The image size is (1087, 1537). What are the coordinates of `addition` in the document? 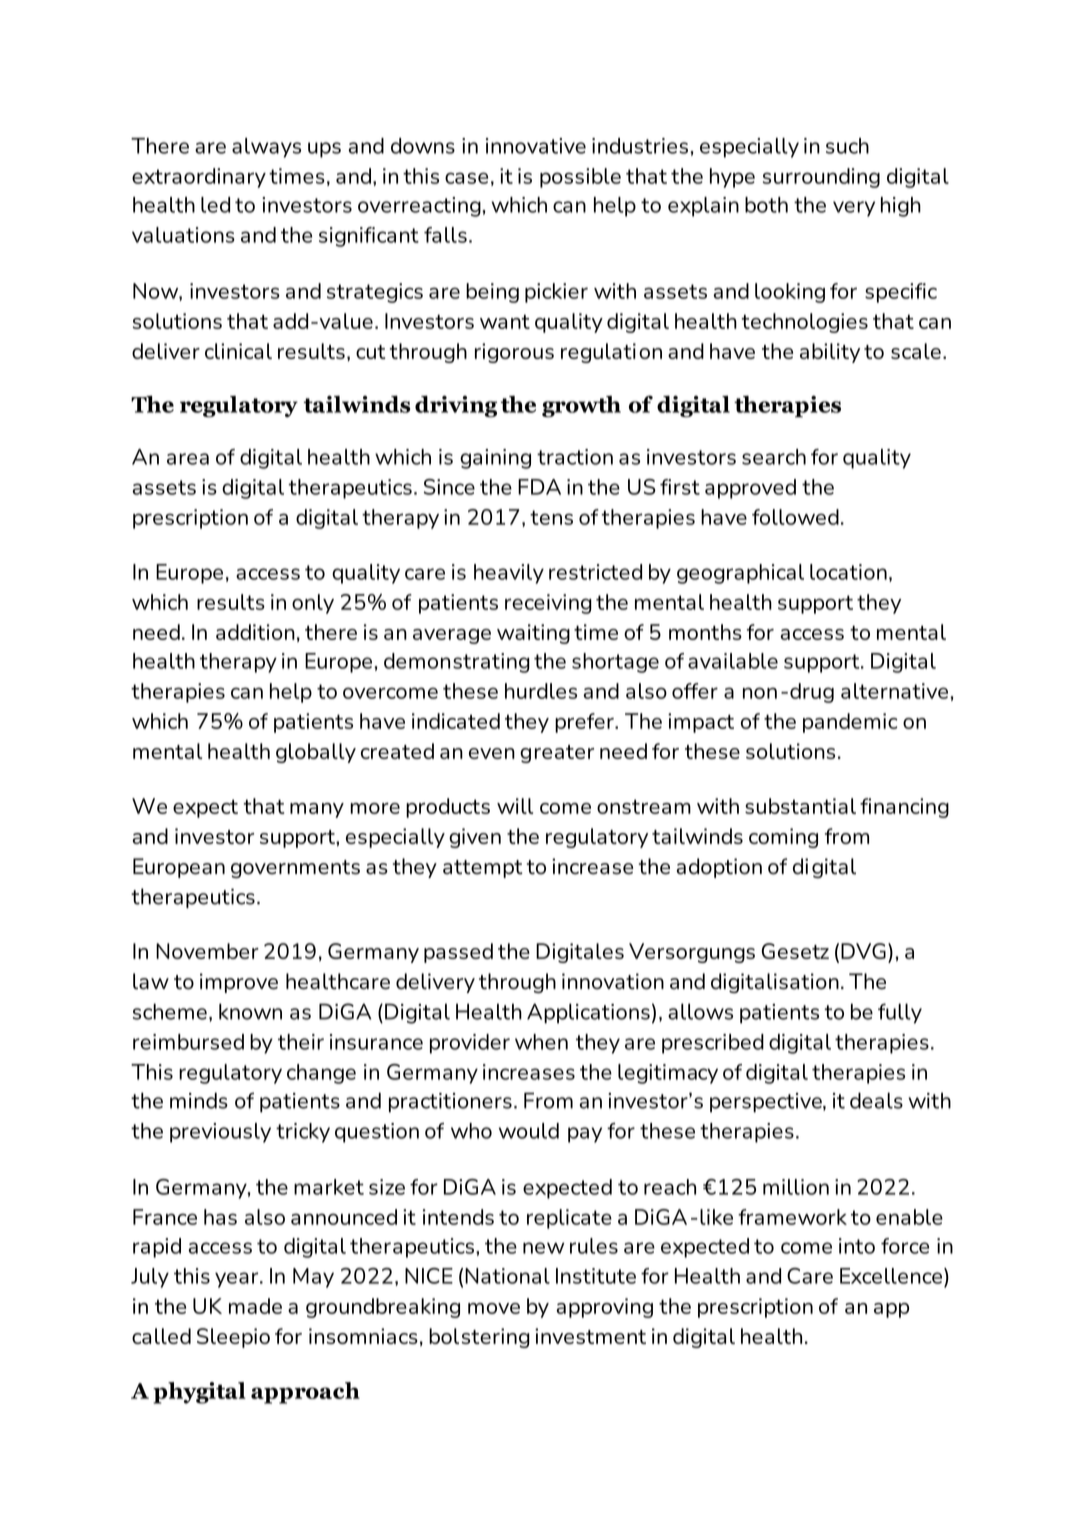 It's located at (255, 632).
